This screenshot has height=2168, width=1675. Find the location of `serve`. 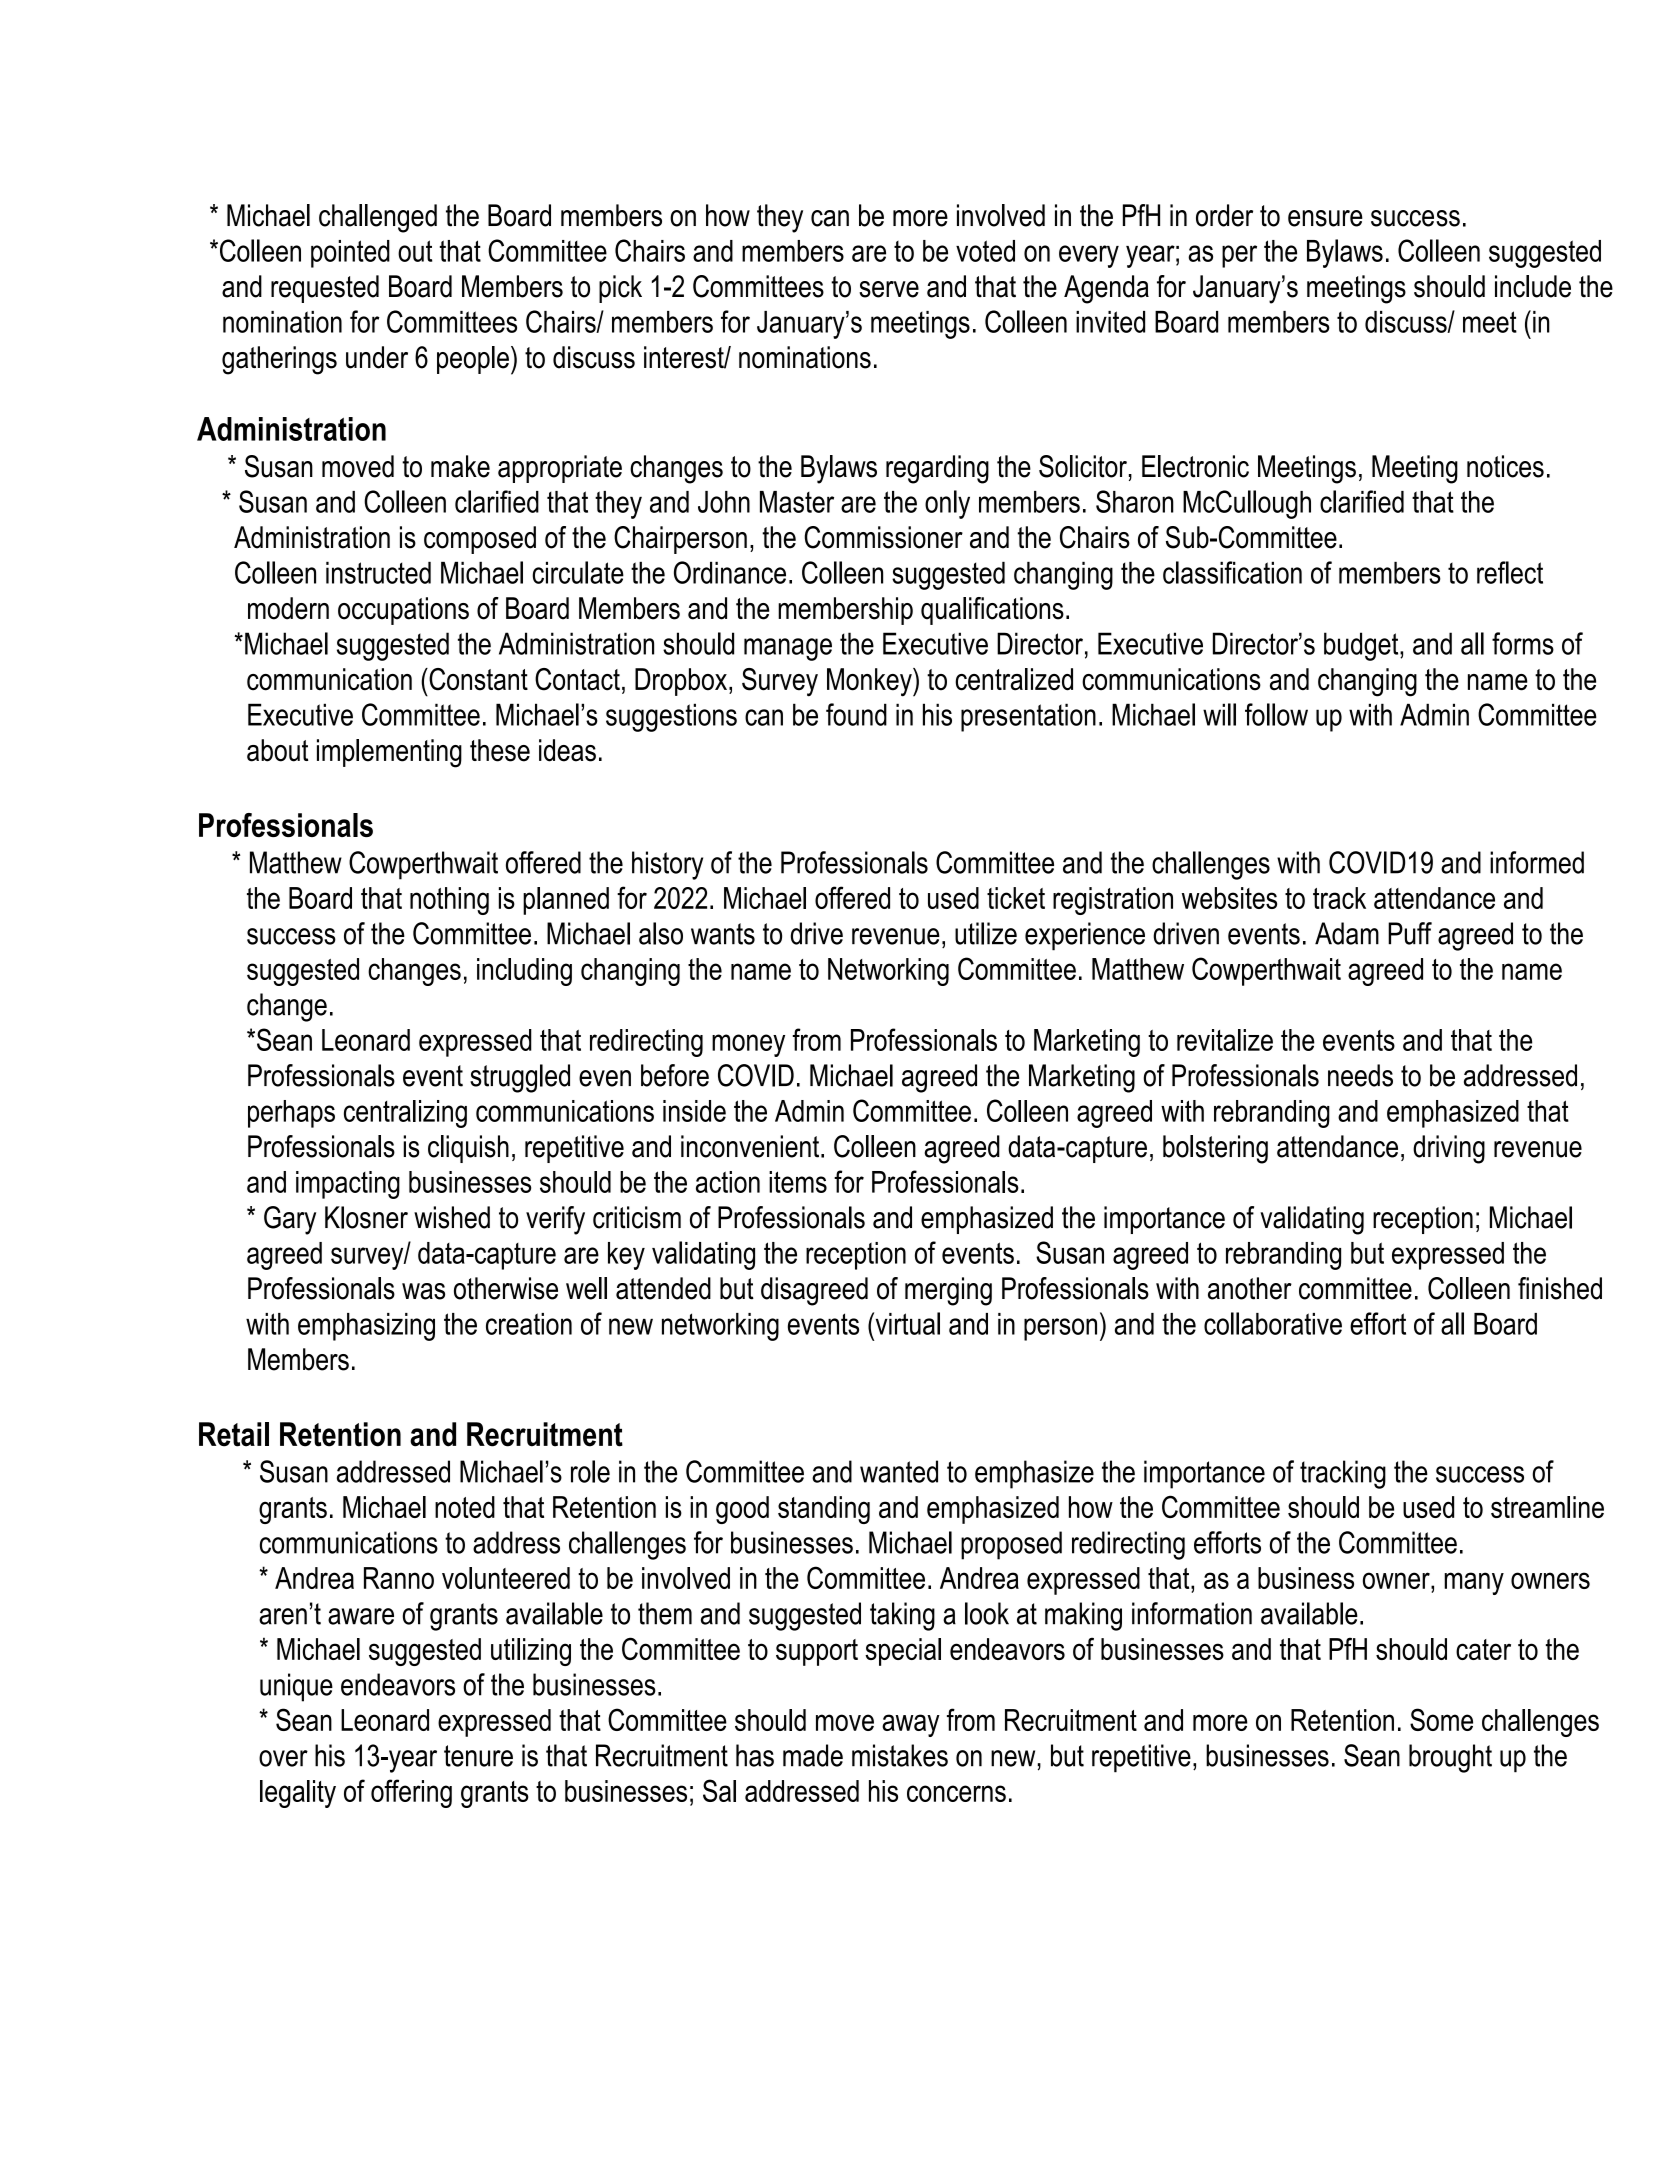

serve is located at coordinates (889, 289).
